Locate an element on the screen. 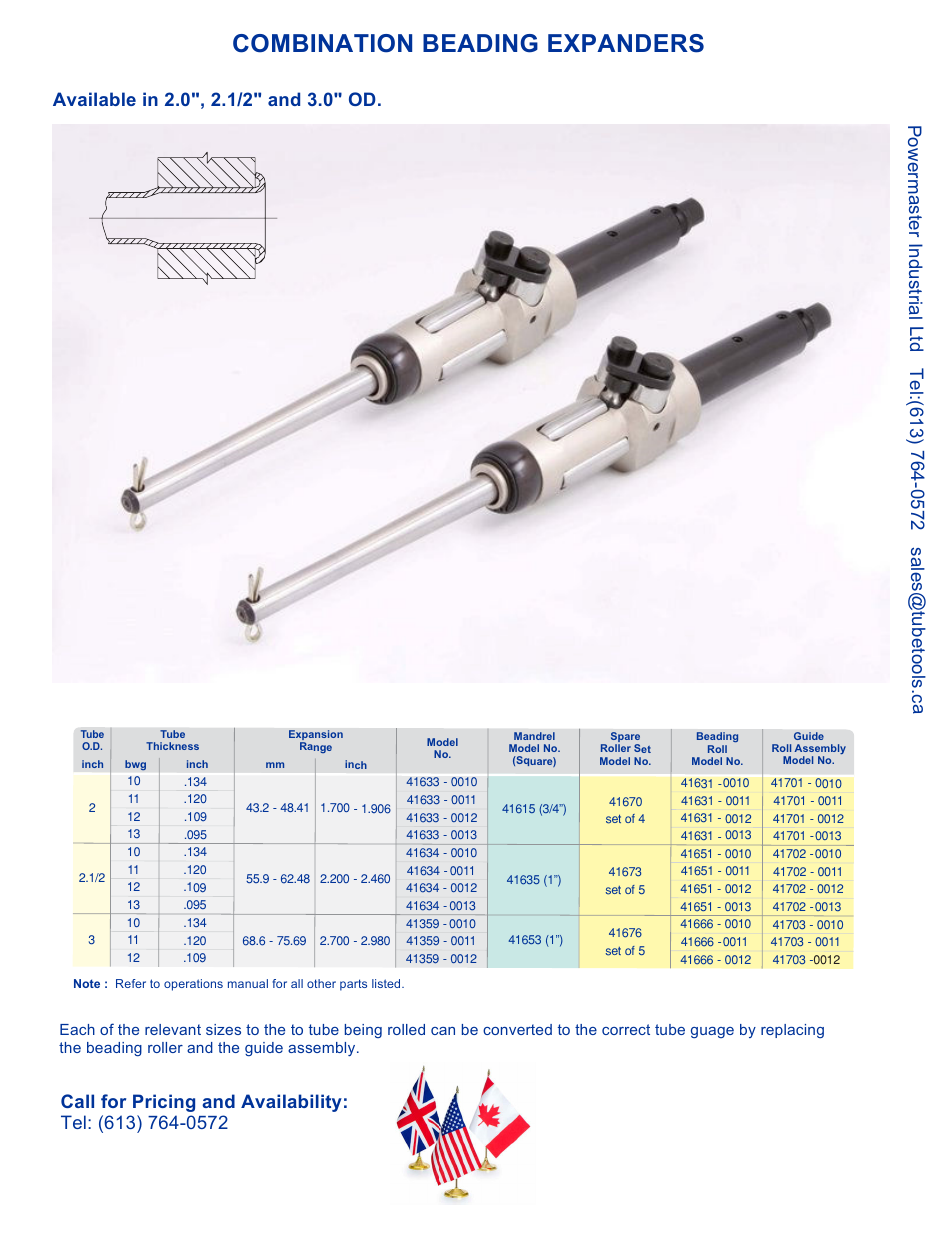 The height and width of the screenshot is (1233, 952). Mandrel is located at coordinates (534, 736).
